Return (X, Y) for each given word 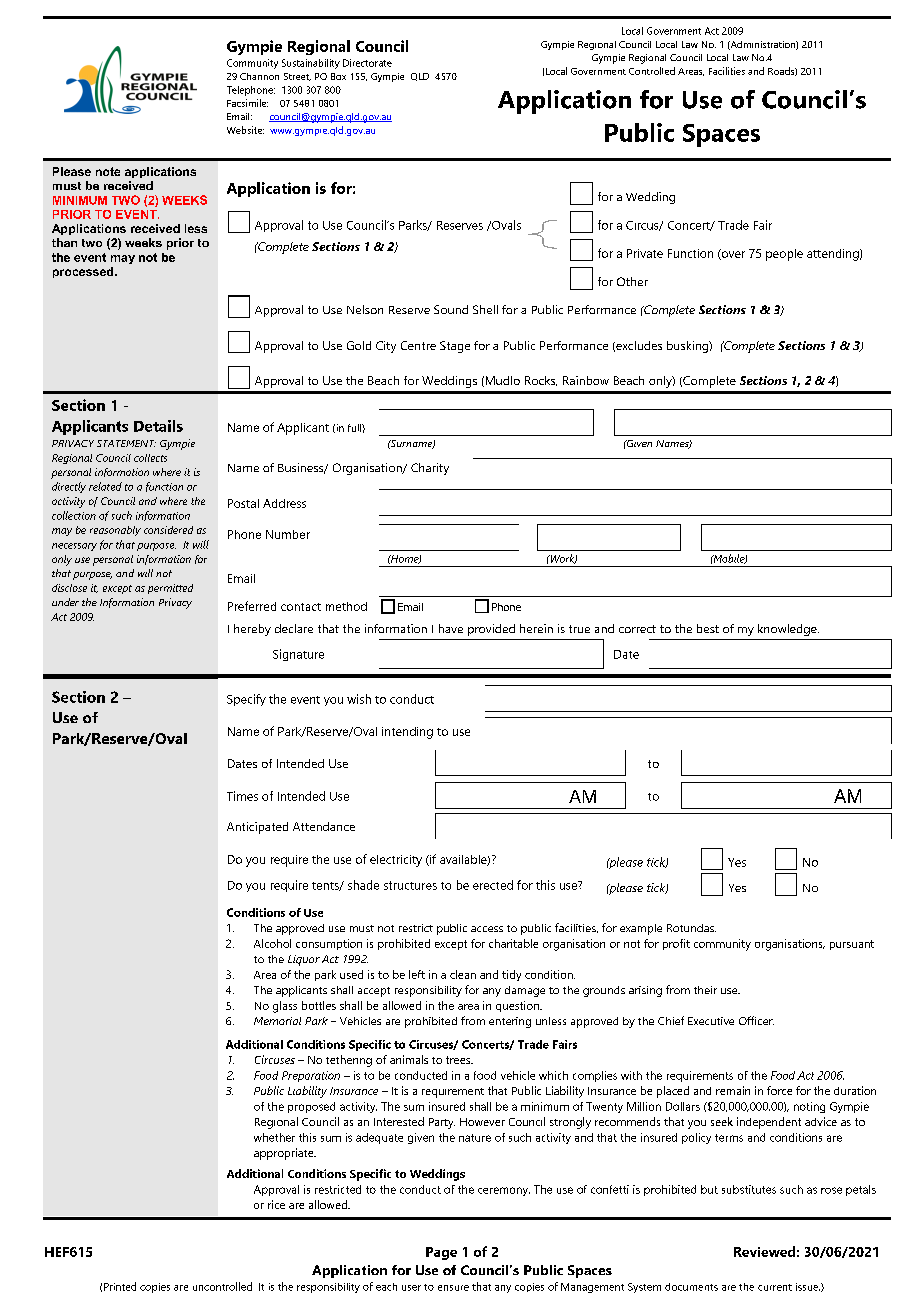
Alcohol (272, 943)
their (705, 990)
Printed (120, 1286)
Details (158, 426)
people (784, 255)
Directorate (367, 63)
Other (632, 281)
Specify (246, 700)
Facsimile (247, 103)
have (451, 628)
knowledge (788, 630)
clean (463, 974)
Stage (455, 347)
